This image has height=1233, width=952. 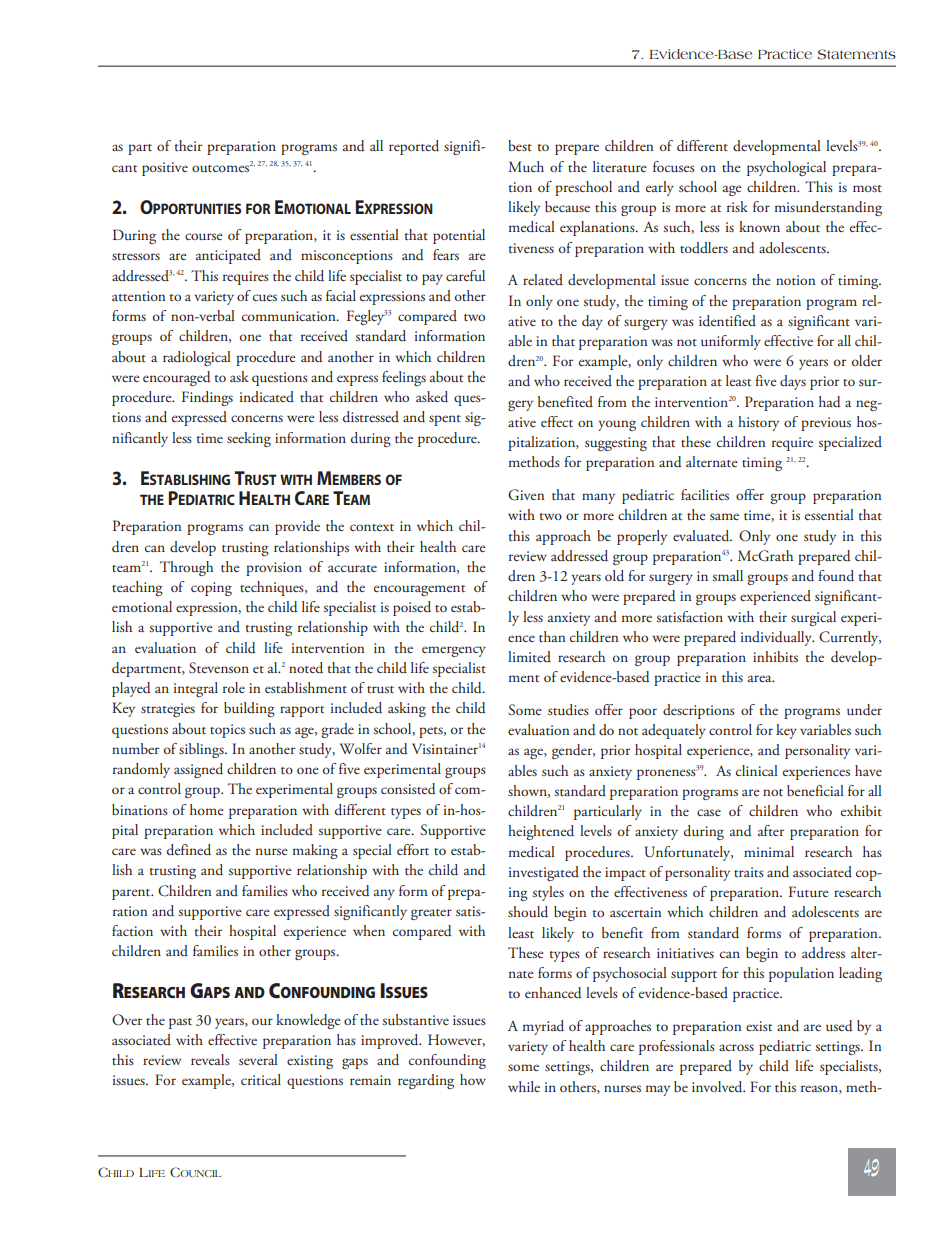 What do you see at coordinates (526, 166) in the image?
I see `Much` at bounding box center [526, 166].
